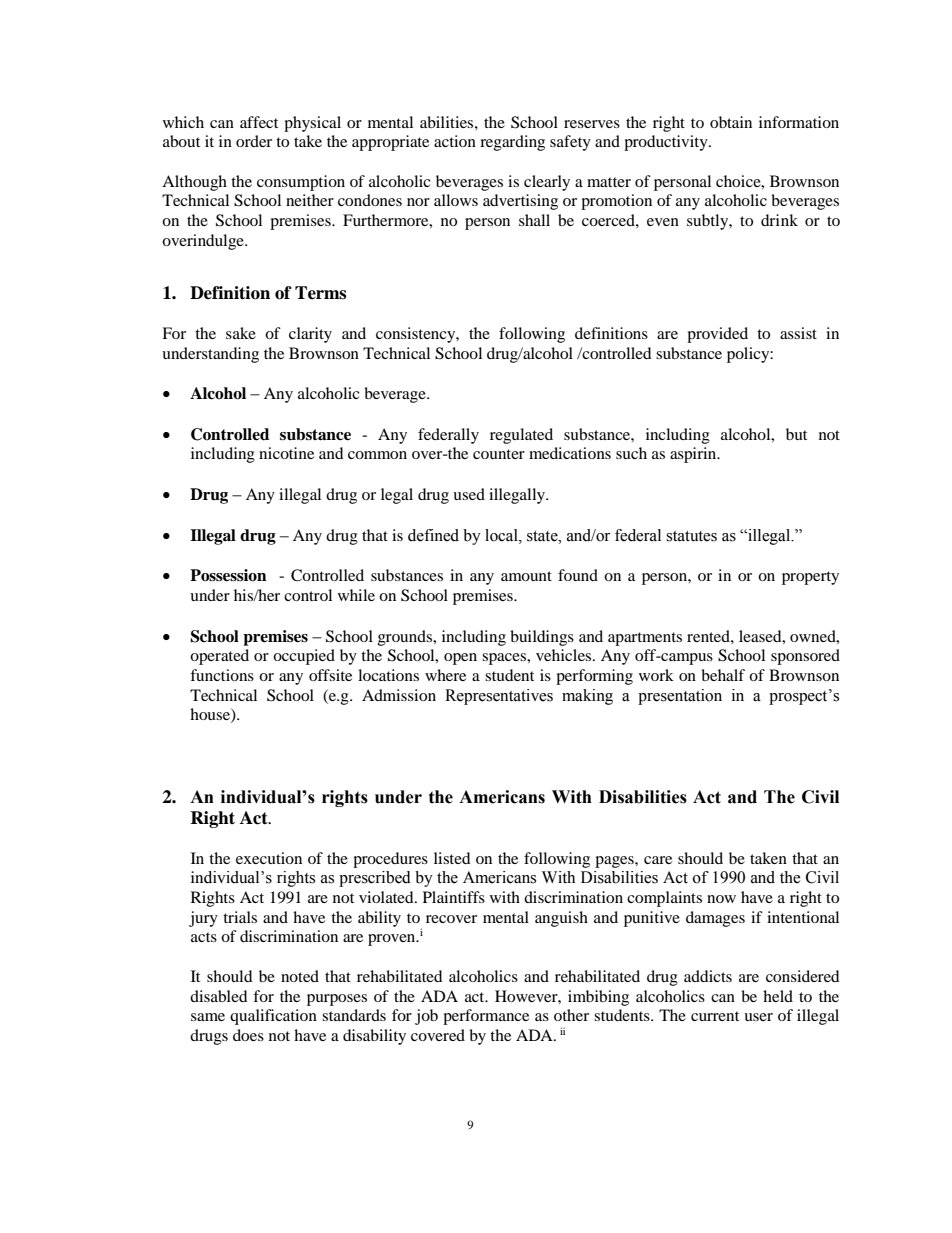 This screenshot has width=952, height=1233. I want to click on provided, so click(717, 335).
